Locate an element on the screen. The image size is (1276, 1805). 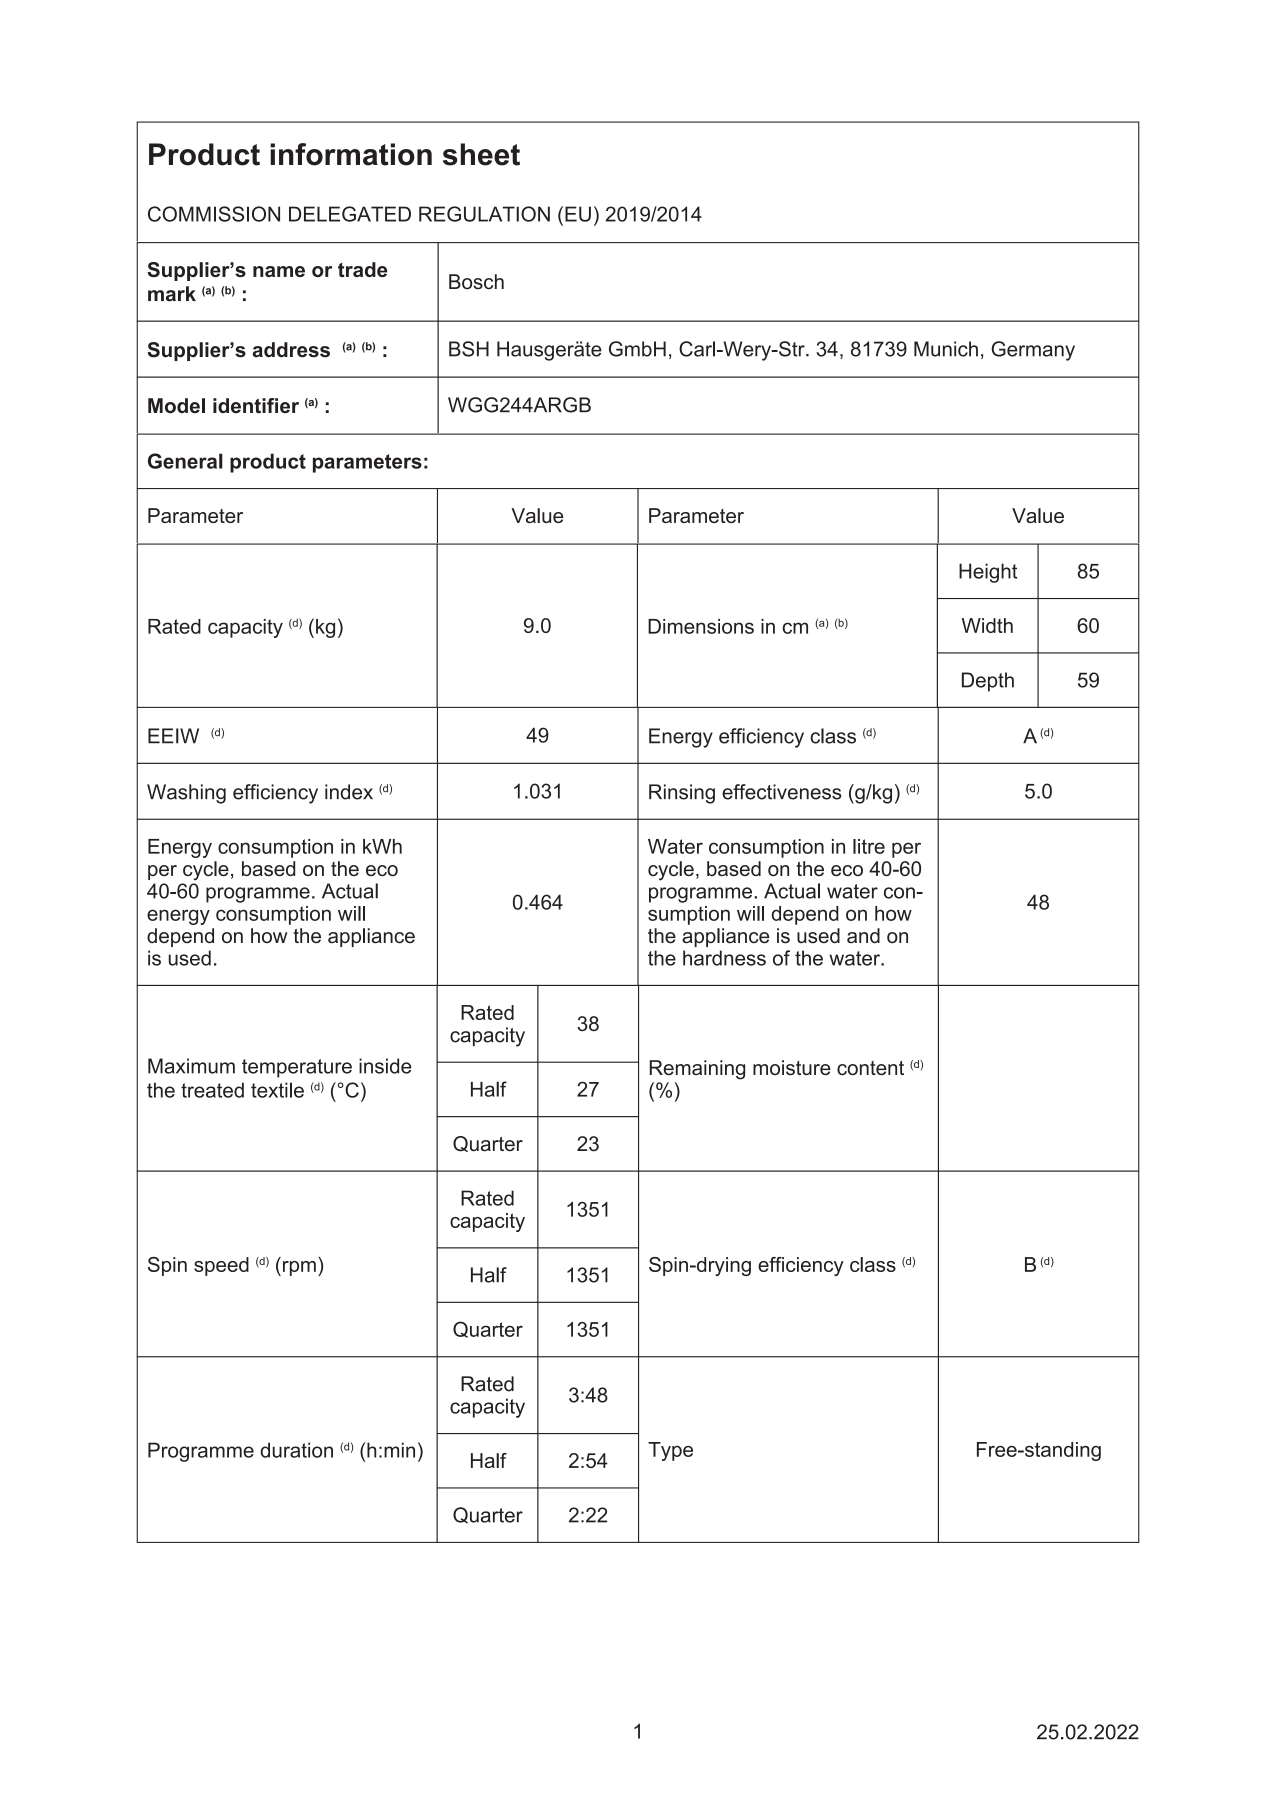
REGULATION is located at coordinates (484, 214).
